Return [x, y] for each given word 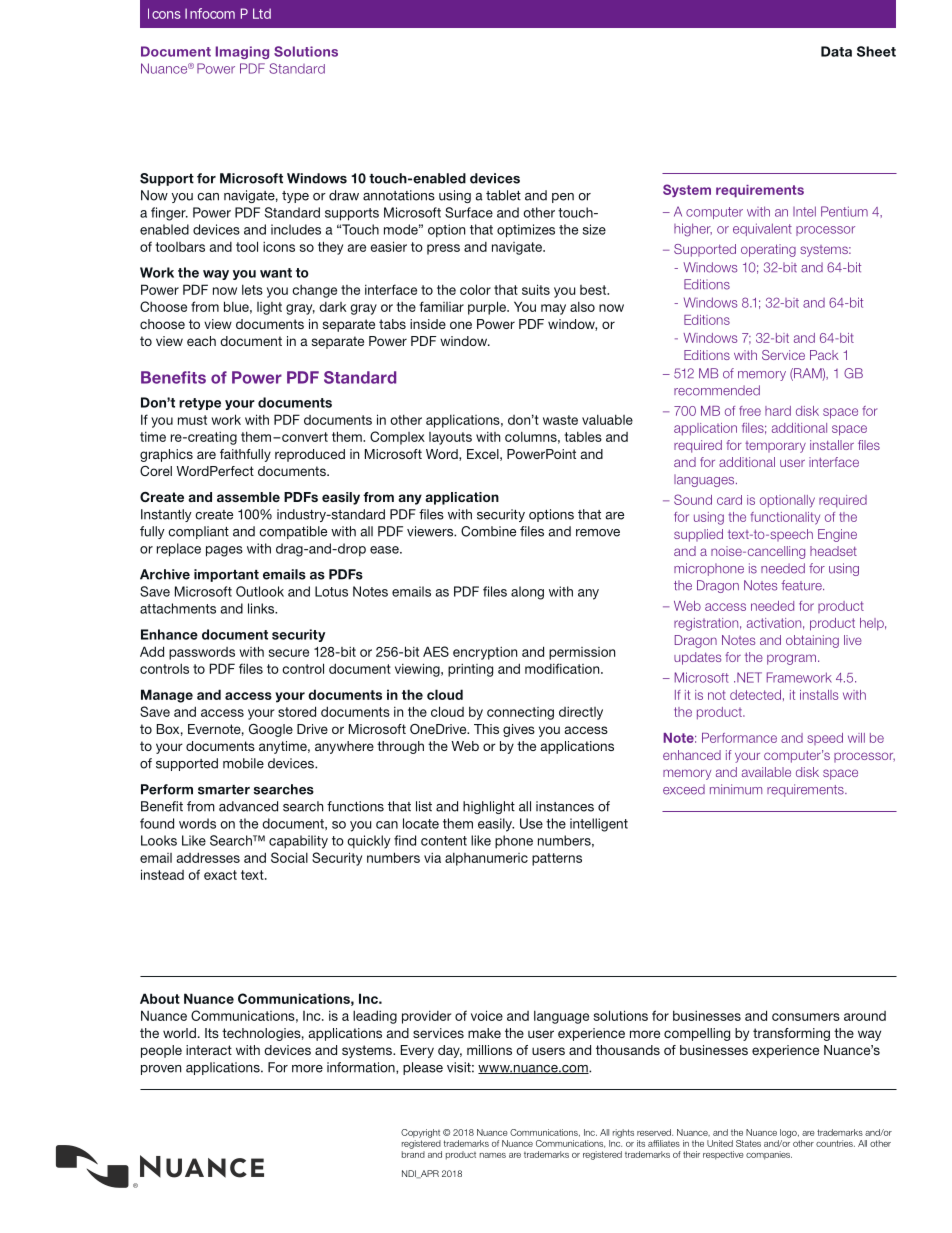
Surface [469, 212]
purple [488, 308]
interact [209, 1050]
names [493, 1155]
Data [836, 51]
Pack [824, 355]
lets [252, 290]
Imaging [242, 52]
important [226, 575]
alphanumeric [486, 859]
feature [802, 585]
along [527, 593]
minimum [736, 789]
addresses [208, 857]
